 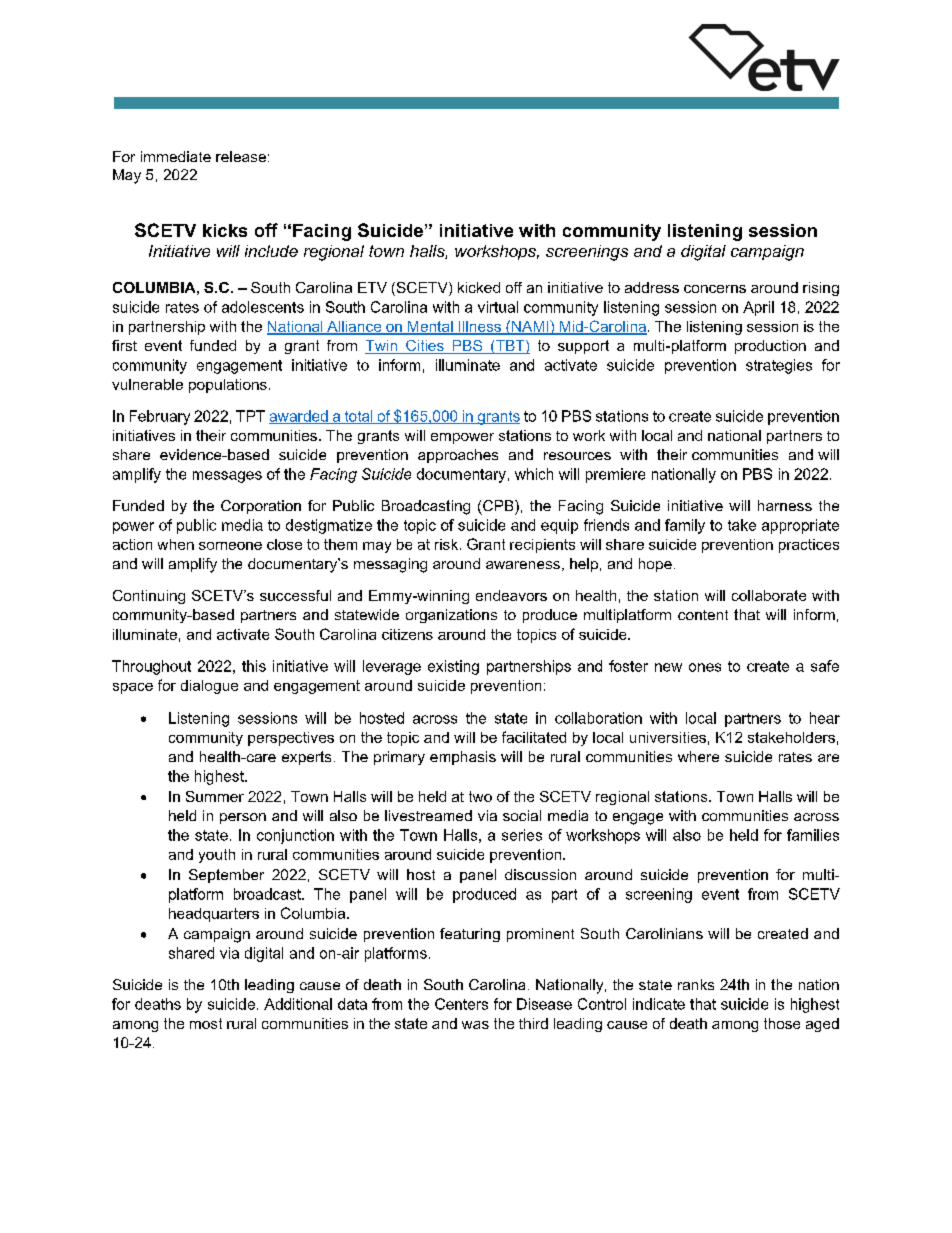 I want to click on kicked, so click(x=479, y=287).
